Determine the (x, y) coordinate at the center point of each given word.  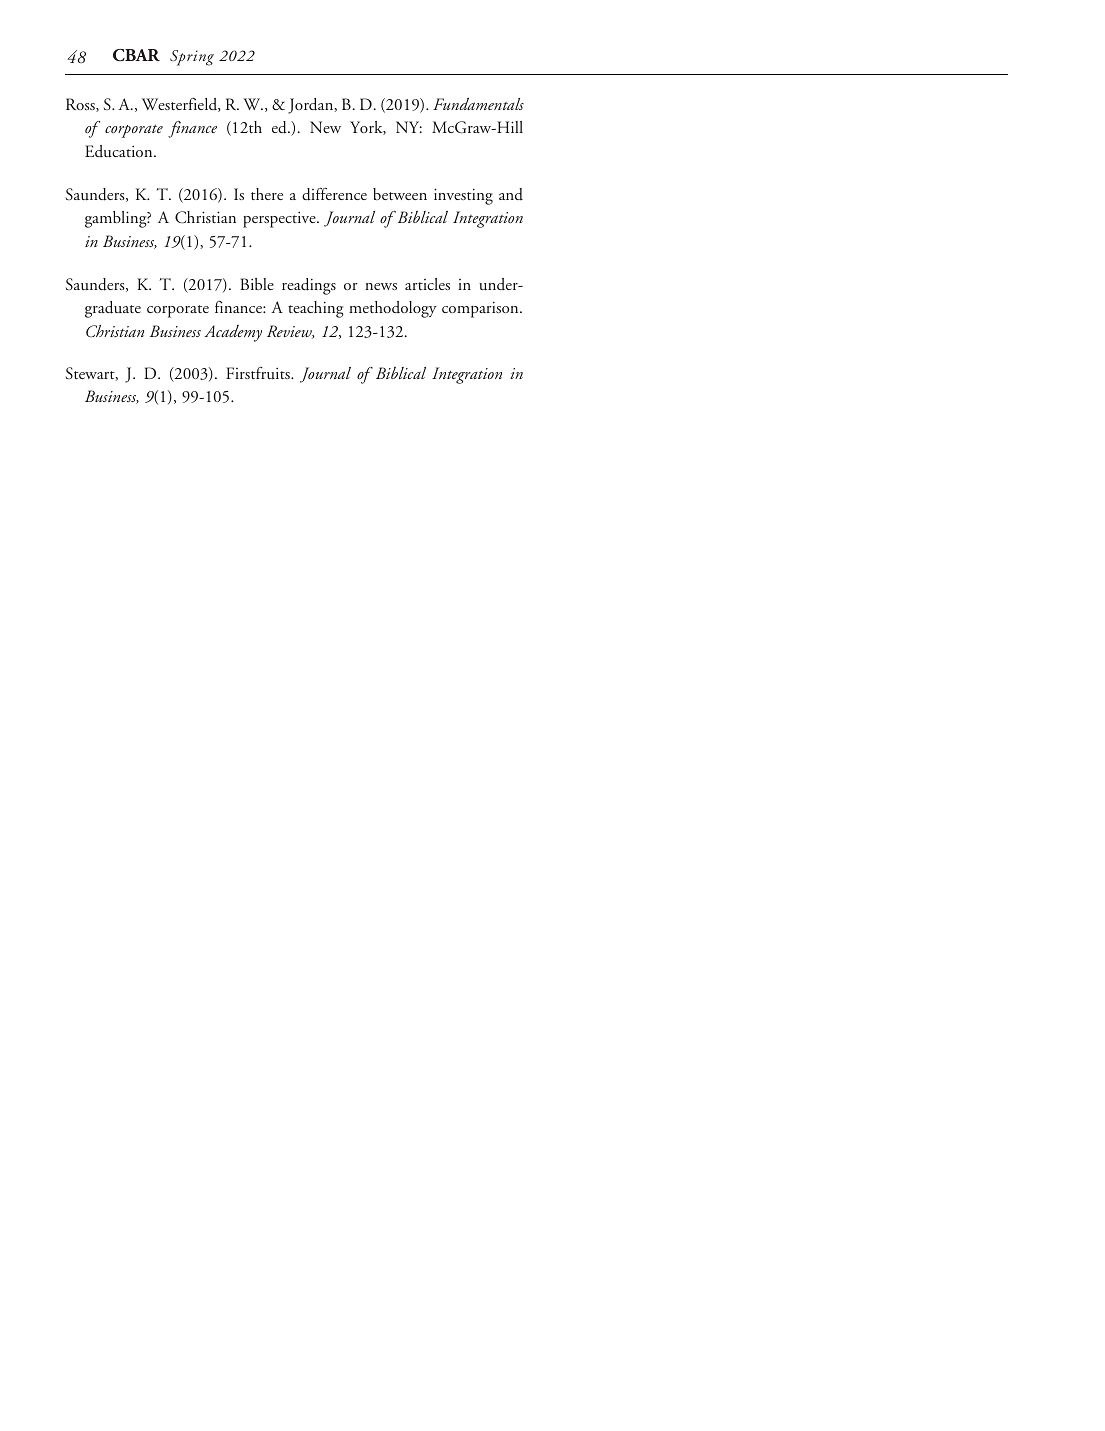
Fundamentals (478, 103)
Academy (233, 333)
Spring (192, 58)
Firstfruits (259, 373)
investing (463, 196)
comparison (481, 309)
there (267, 194)
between (400, 194)
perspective (280, 219)
